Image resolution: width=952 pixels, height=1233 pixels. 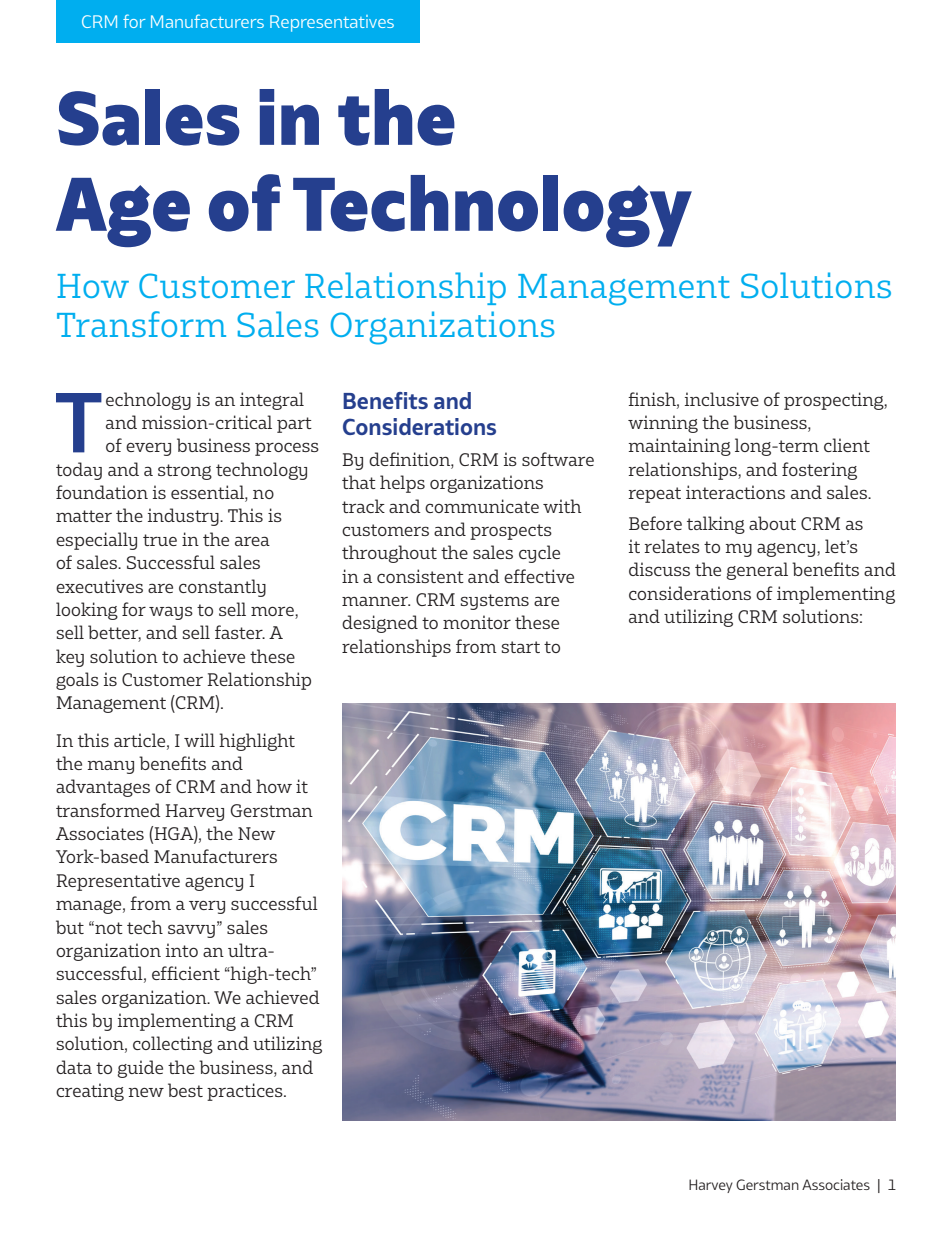 What do you see at coordinates (171, 613) in the screenshot?
I see `ways` at bounding box center [171, 613].
